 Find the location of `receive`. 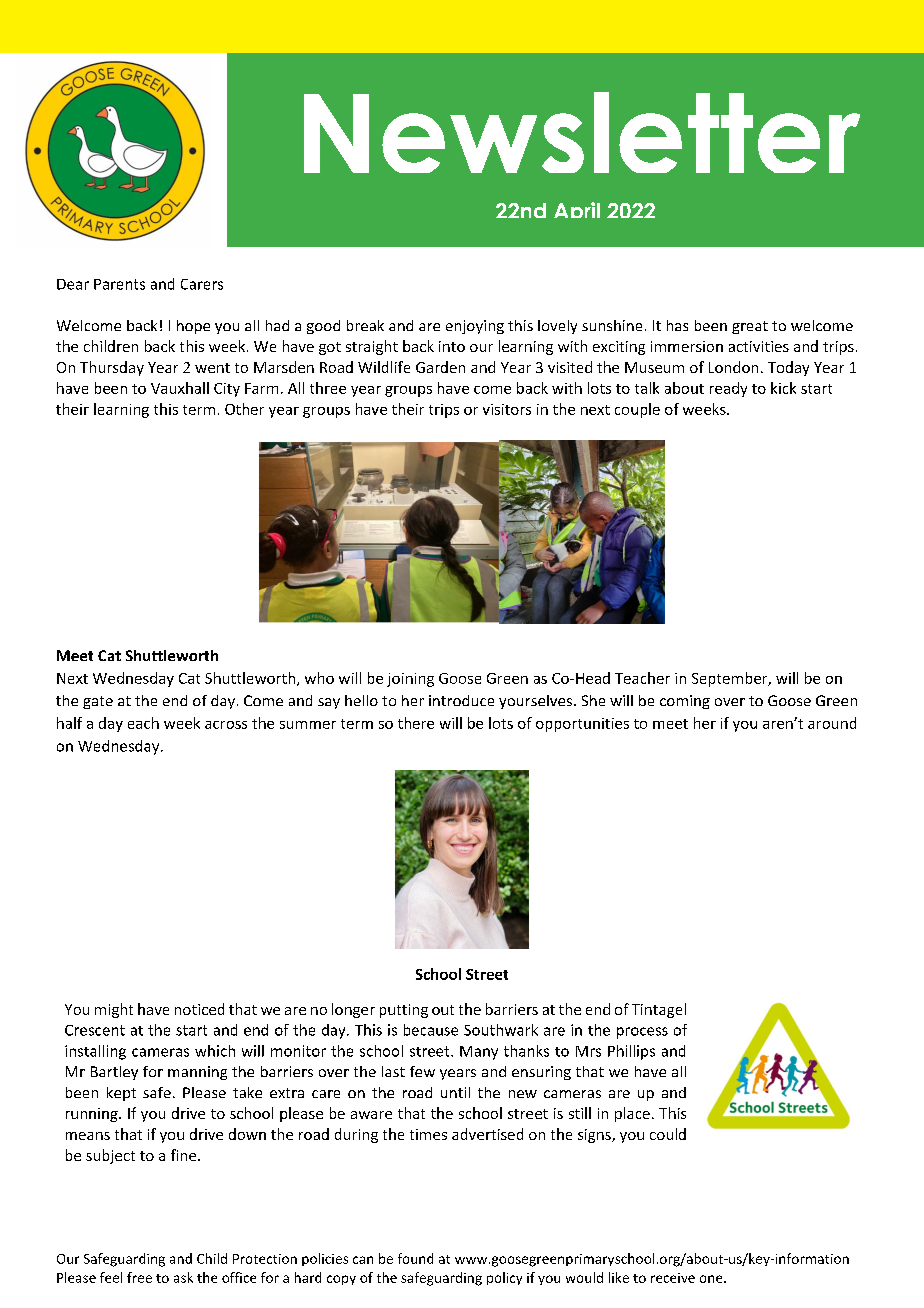

receive is located at coordinates (673, 1278).
